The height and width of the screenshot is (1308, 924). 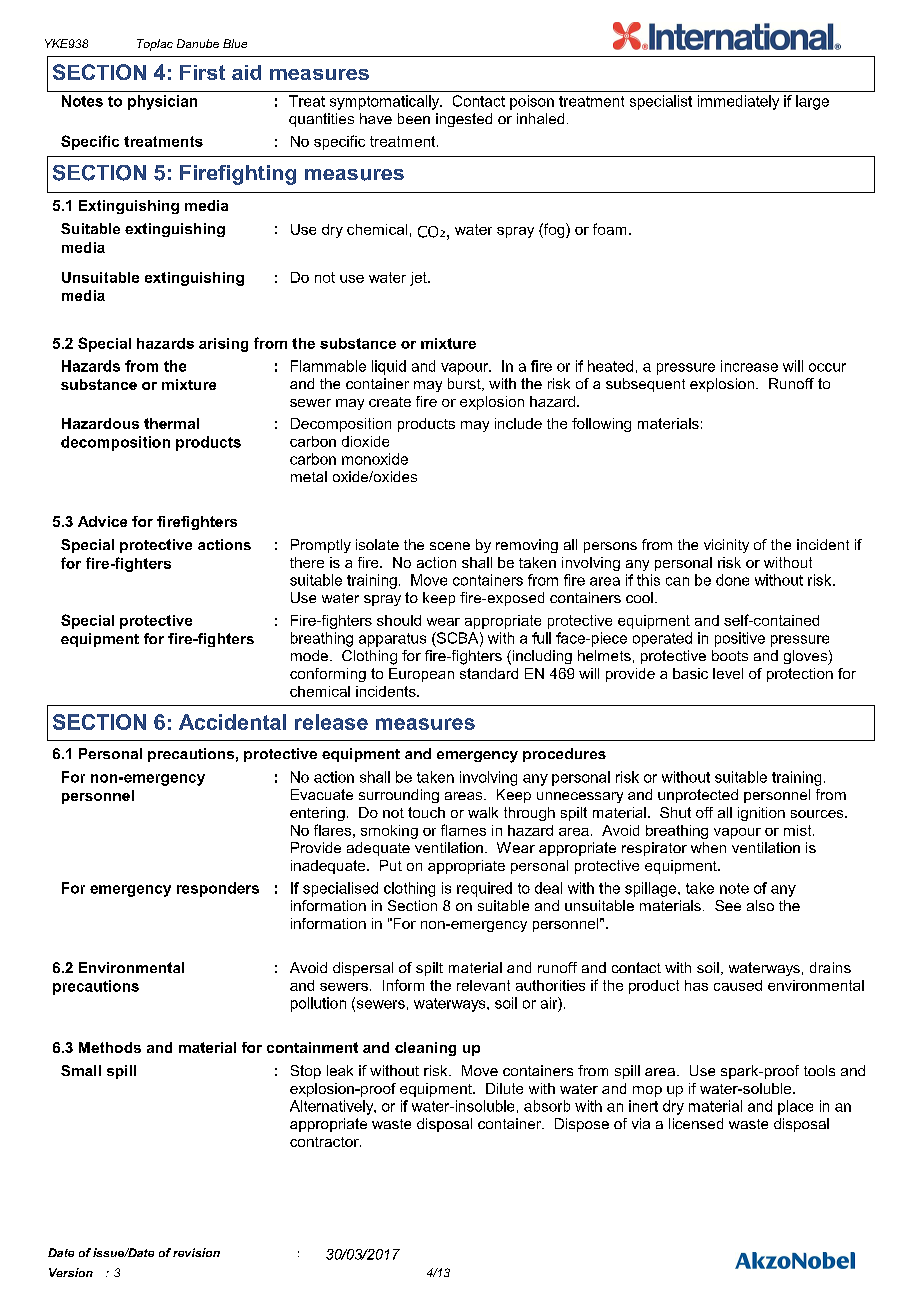 What do you see at coordinates (232, 722) in the screenshot?
I see `Accidental` at bounding box center [232, 722].
